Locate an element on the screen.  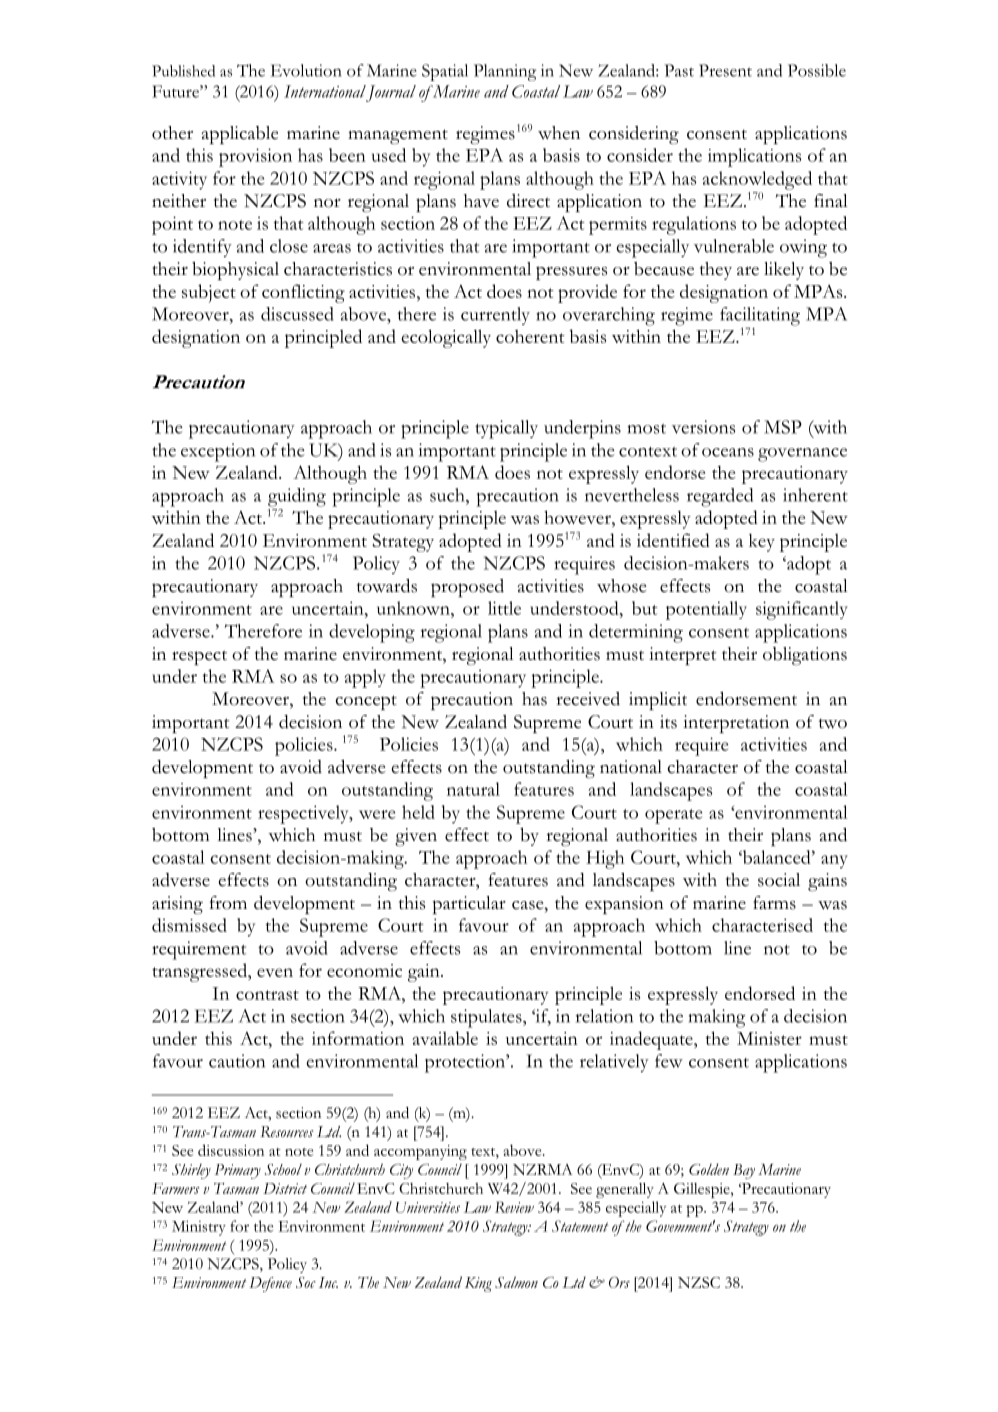
little is located at coordinates (504, 608).
